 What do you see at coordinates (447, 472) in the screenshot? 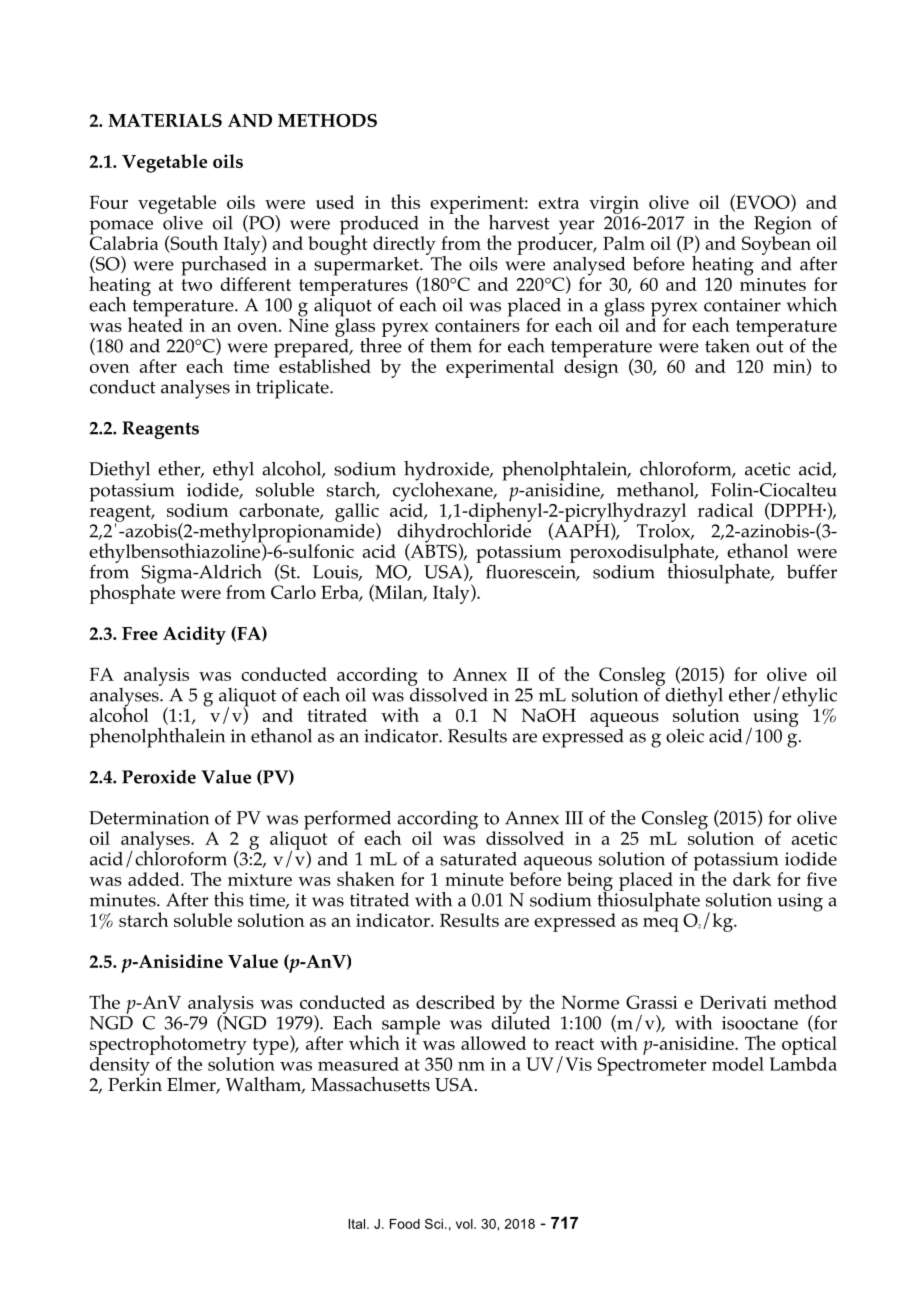
I see `hydroxide` at bounding box center [447, 472].
